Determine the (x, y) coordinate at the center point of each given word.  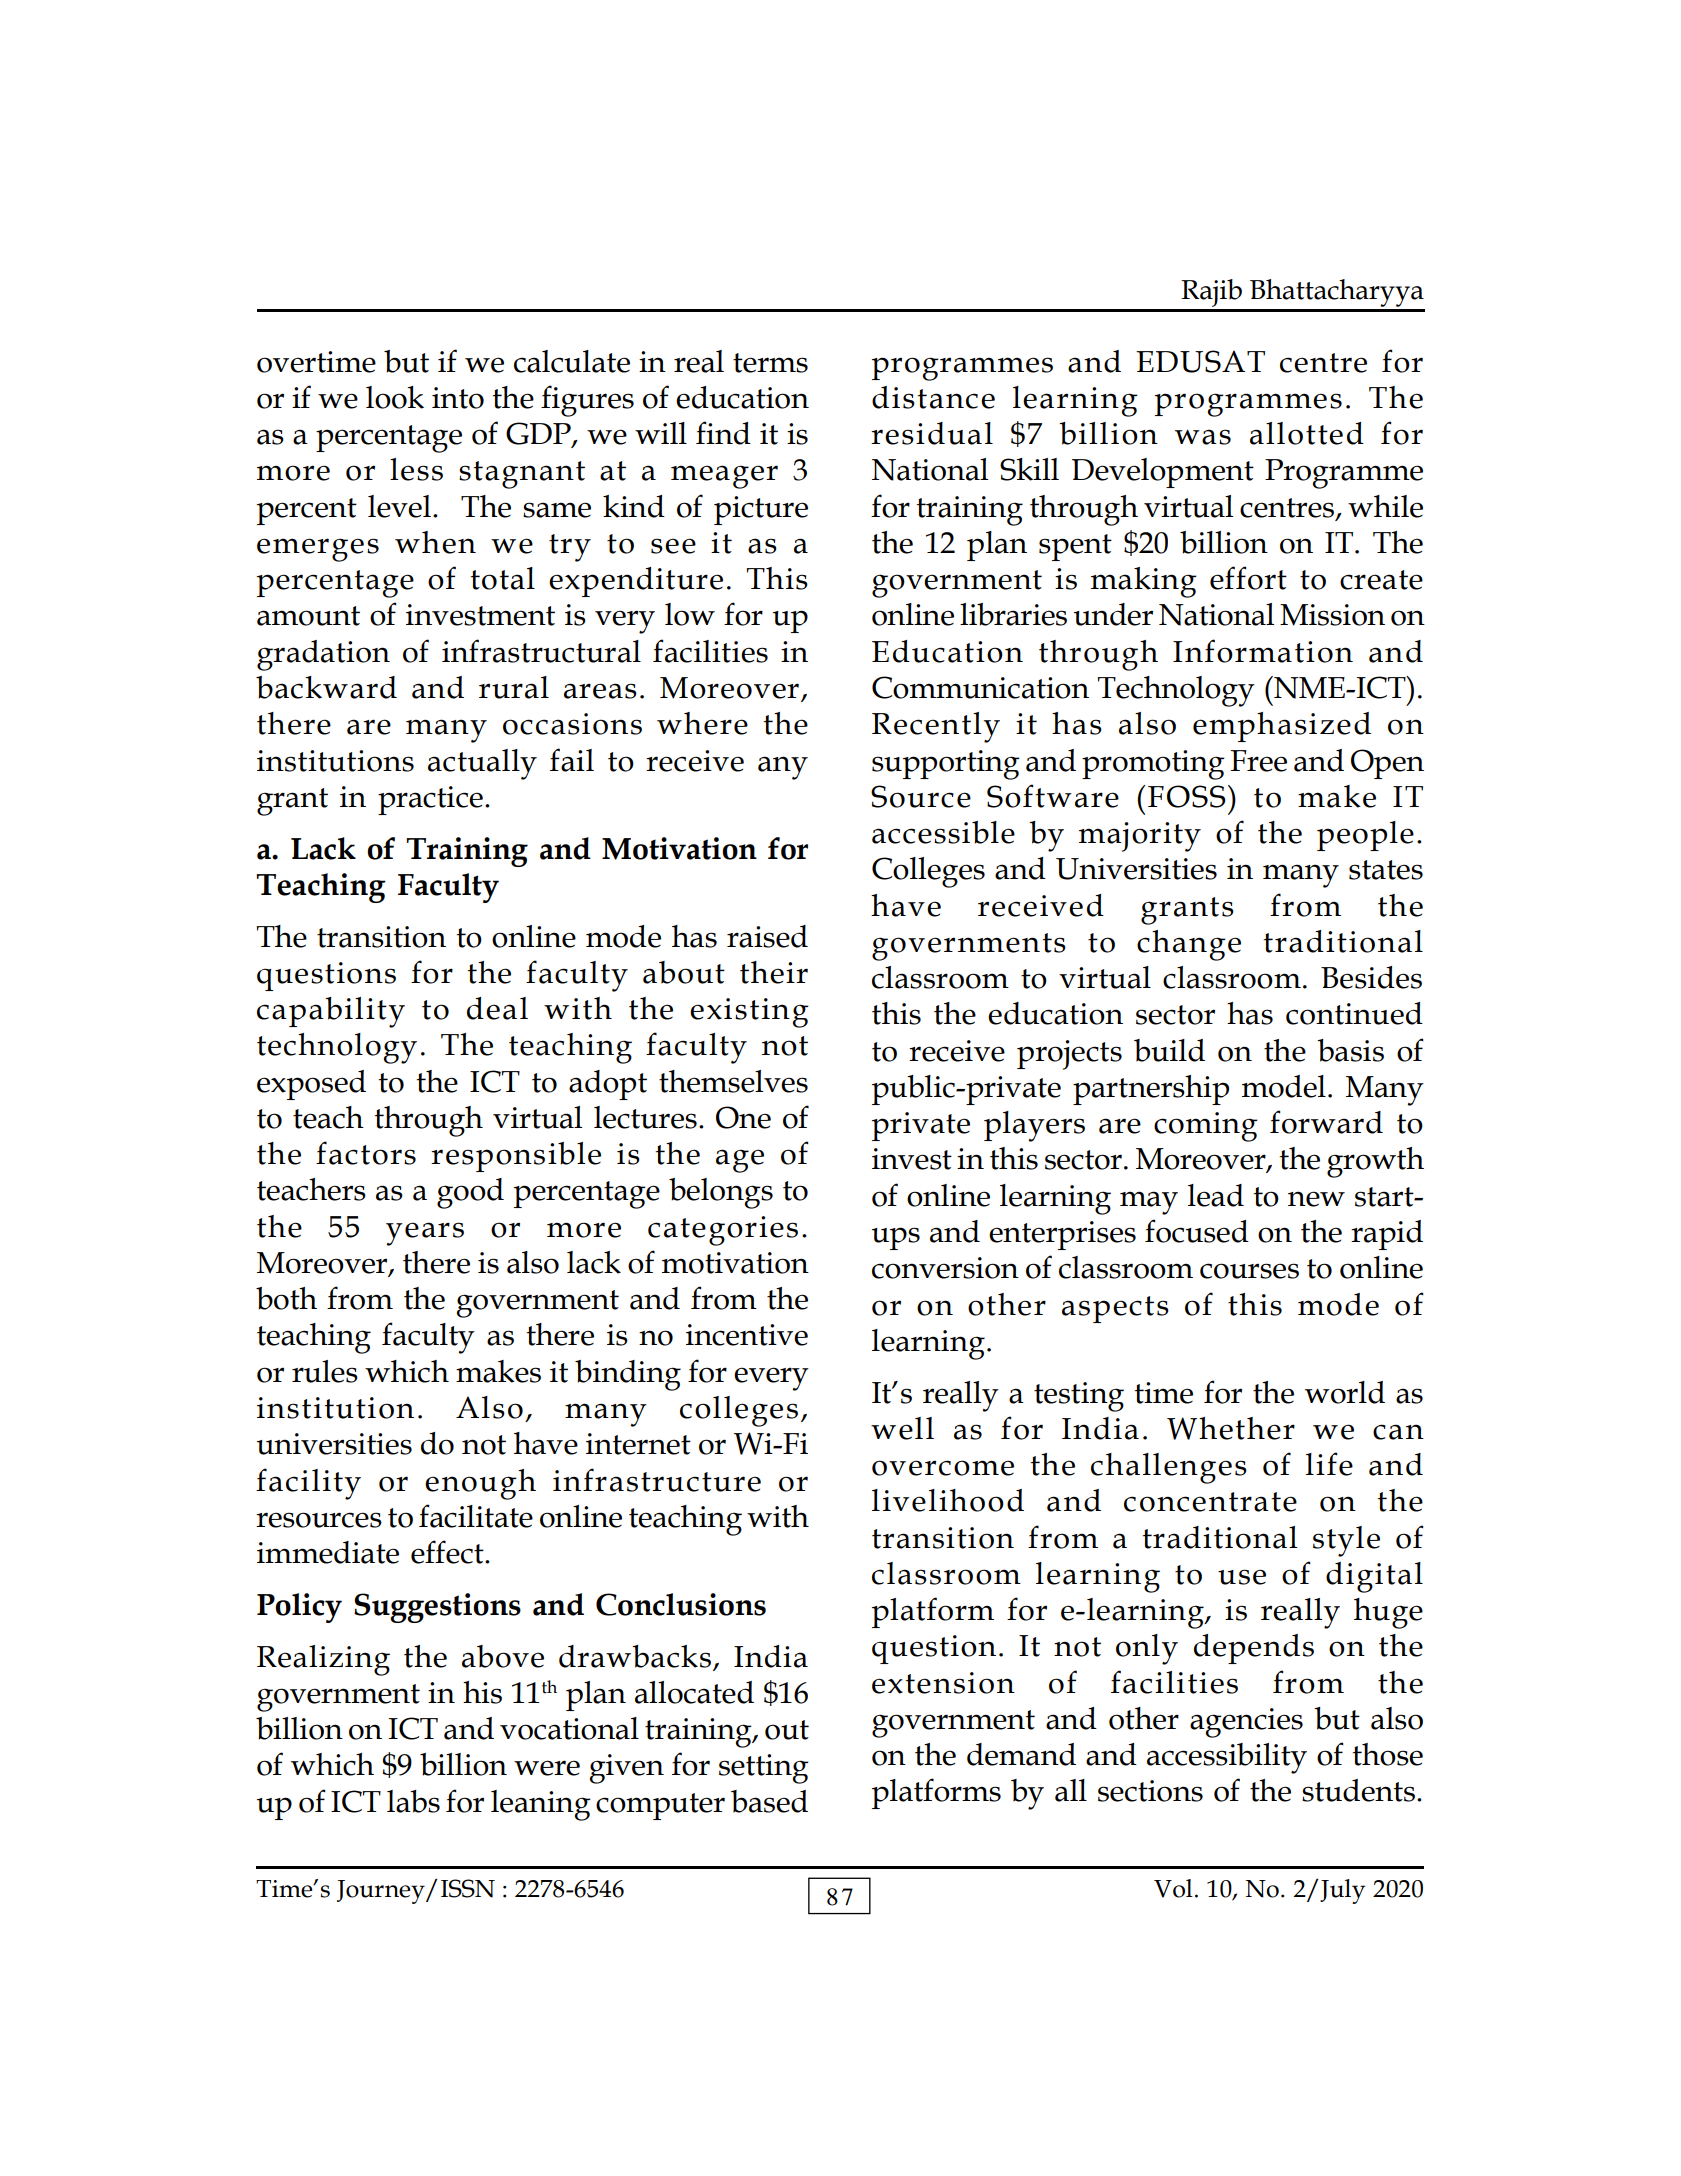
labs (413, 1801)
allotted (1307, 433)
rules (325, 1371)
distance (933, 397)
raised (767, 936)
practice (430, 800)
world (1345, 1392)
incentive (747, 1335)
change (1189, 945)
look (395, 397)
